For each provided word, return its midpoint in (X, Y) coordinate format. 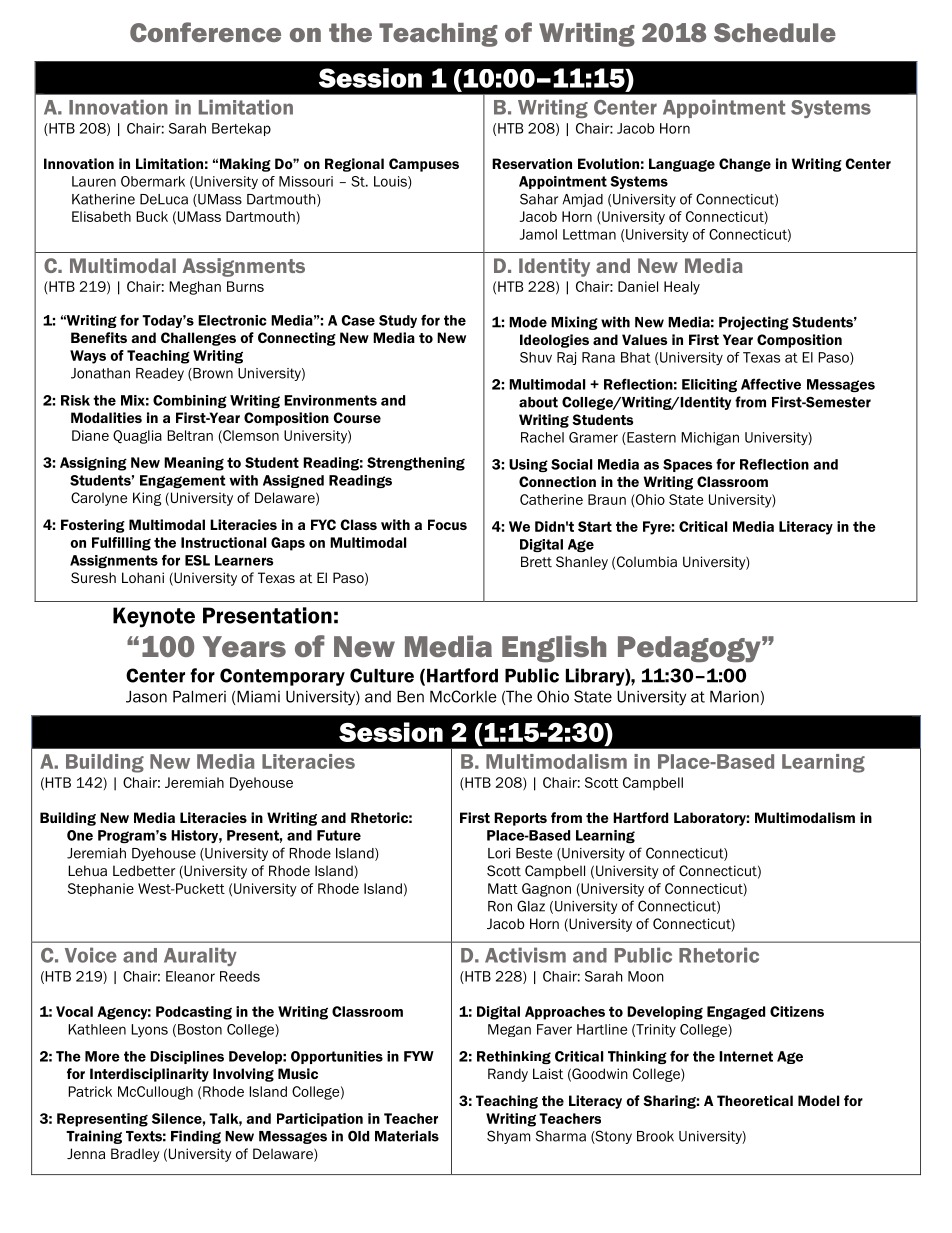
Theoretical (755, 1100)
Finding (196, 1137)
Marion (734, 696)
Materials (407, 1136)
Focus (447, 524)
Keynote (154, 617)
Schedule (775, 32)
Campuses (424, 165)
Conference (205, 32)
